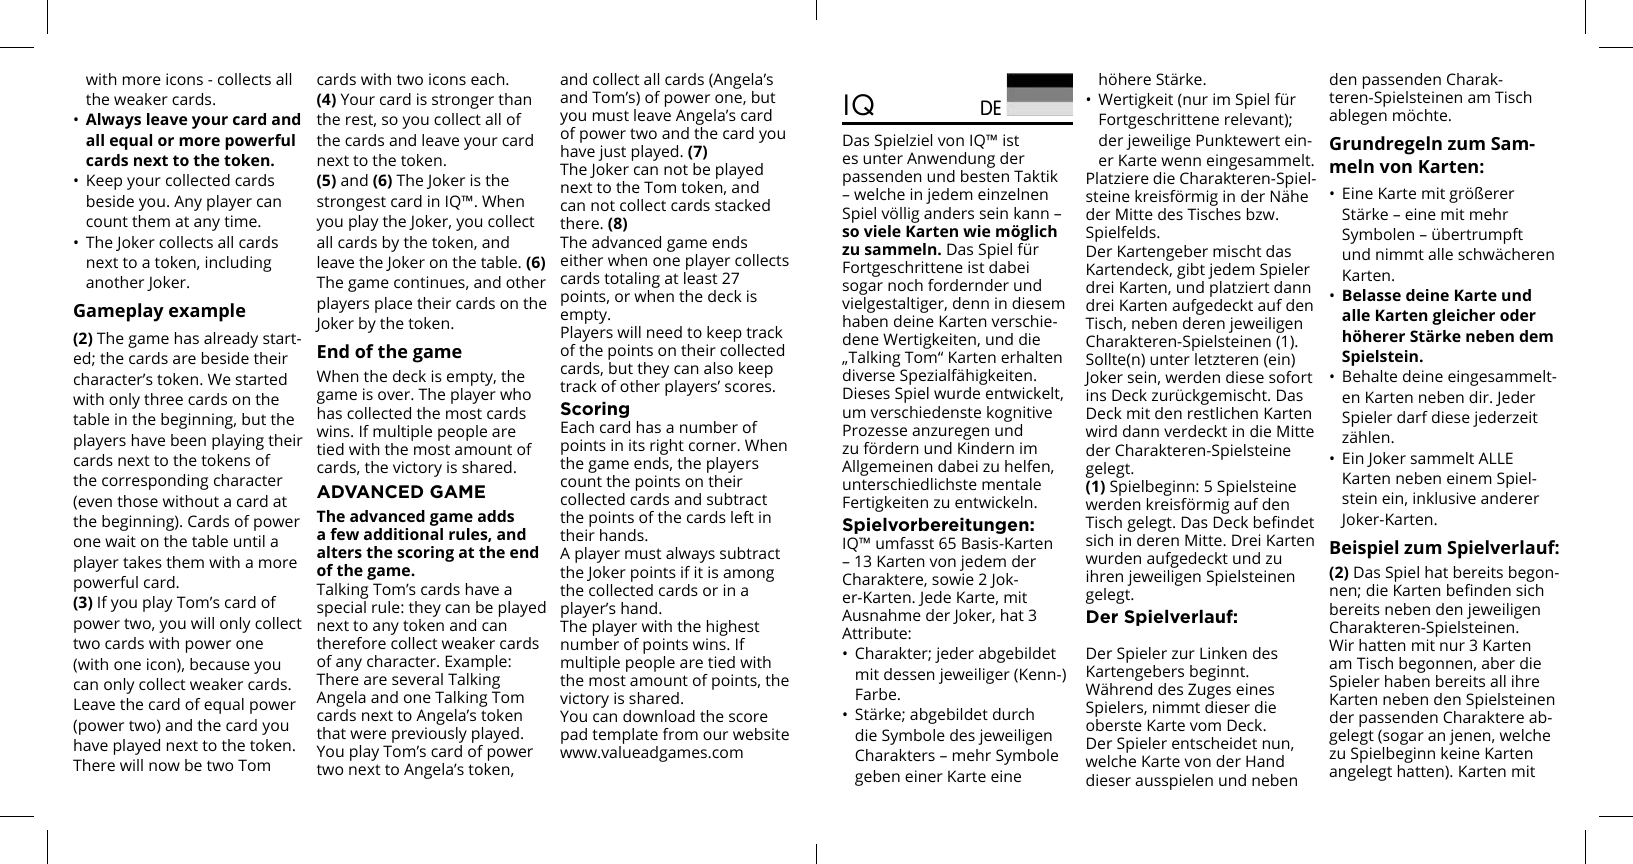 The height and width of the screenshot is (864, 1633). What do you see at coordinates (331, 733) in the screenshot?
I see `that` at bounding box center [331, 733].
